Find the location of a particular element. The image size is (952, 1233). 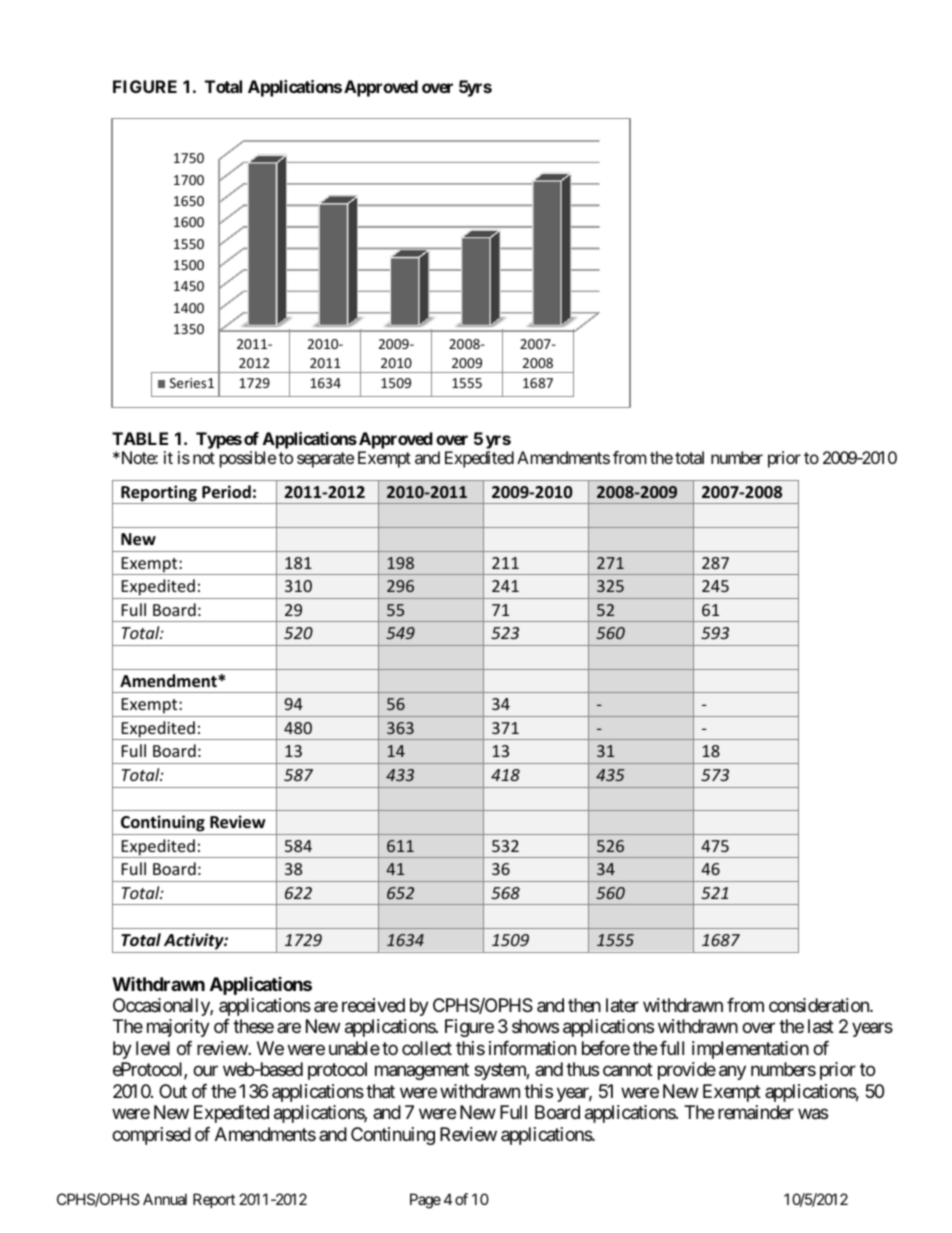

consideration is located at coordinates (820, 1005).
